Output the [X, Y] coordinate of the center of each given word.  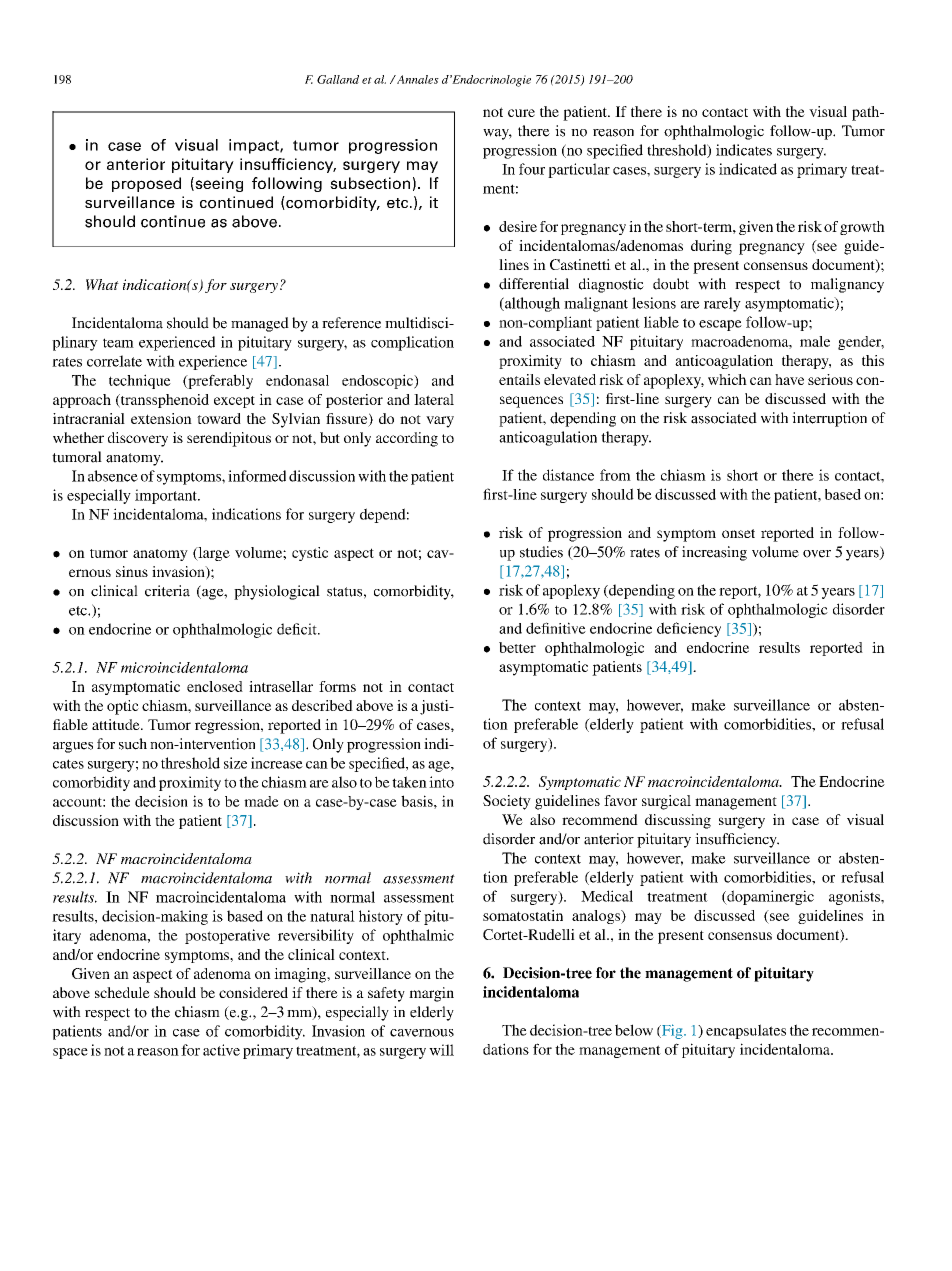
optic [123, 707]
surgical [666, 802]
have [789, 379]
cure [521, 113]
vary [440, 422]
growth [862, 228]
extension [161, 418]
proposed [146, 184]
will [441, 1050]
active [221, 1050]
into [441, 782]
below [634, 1030]
